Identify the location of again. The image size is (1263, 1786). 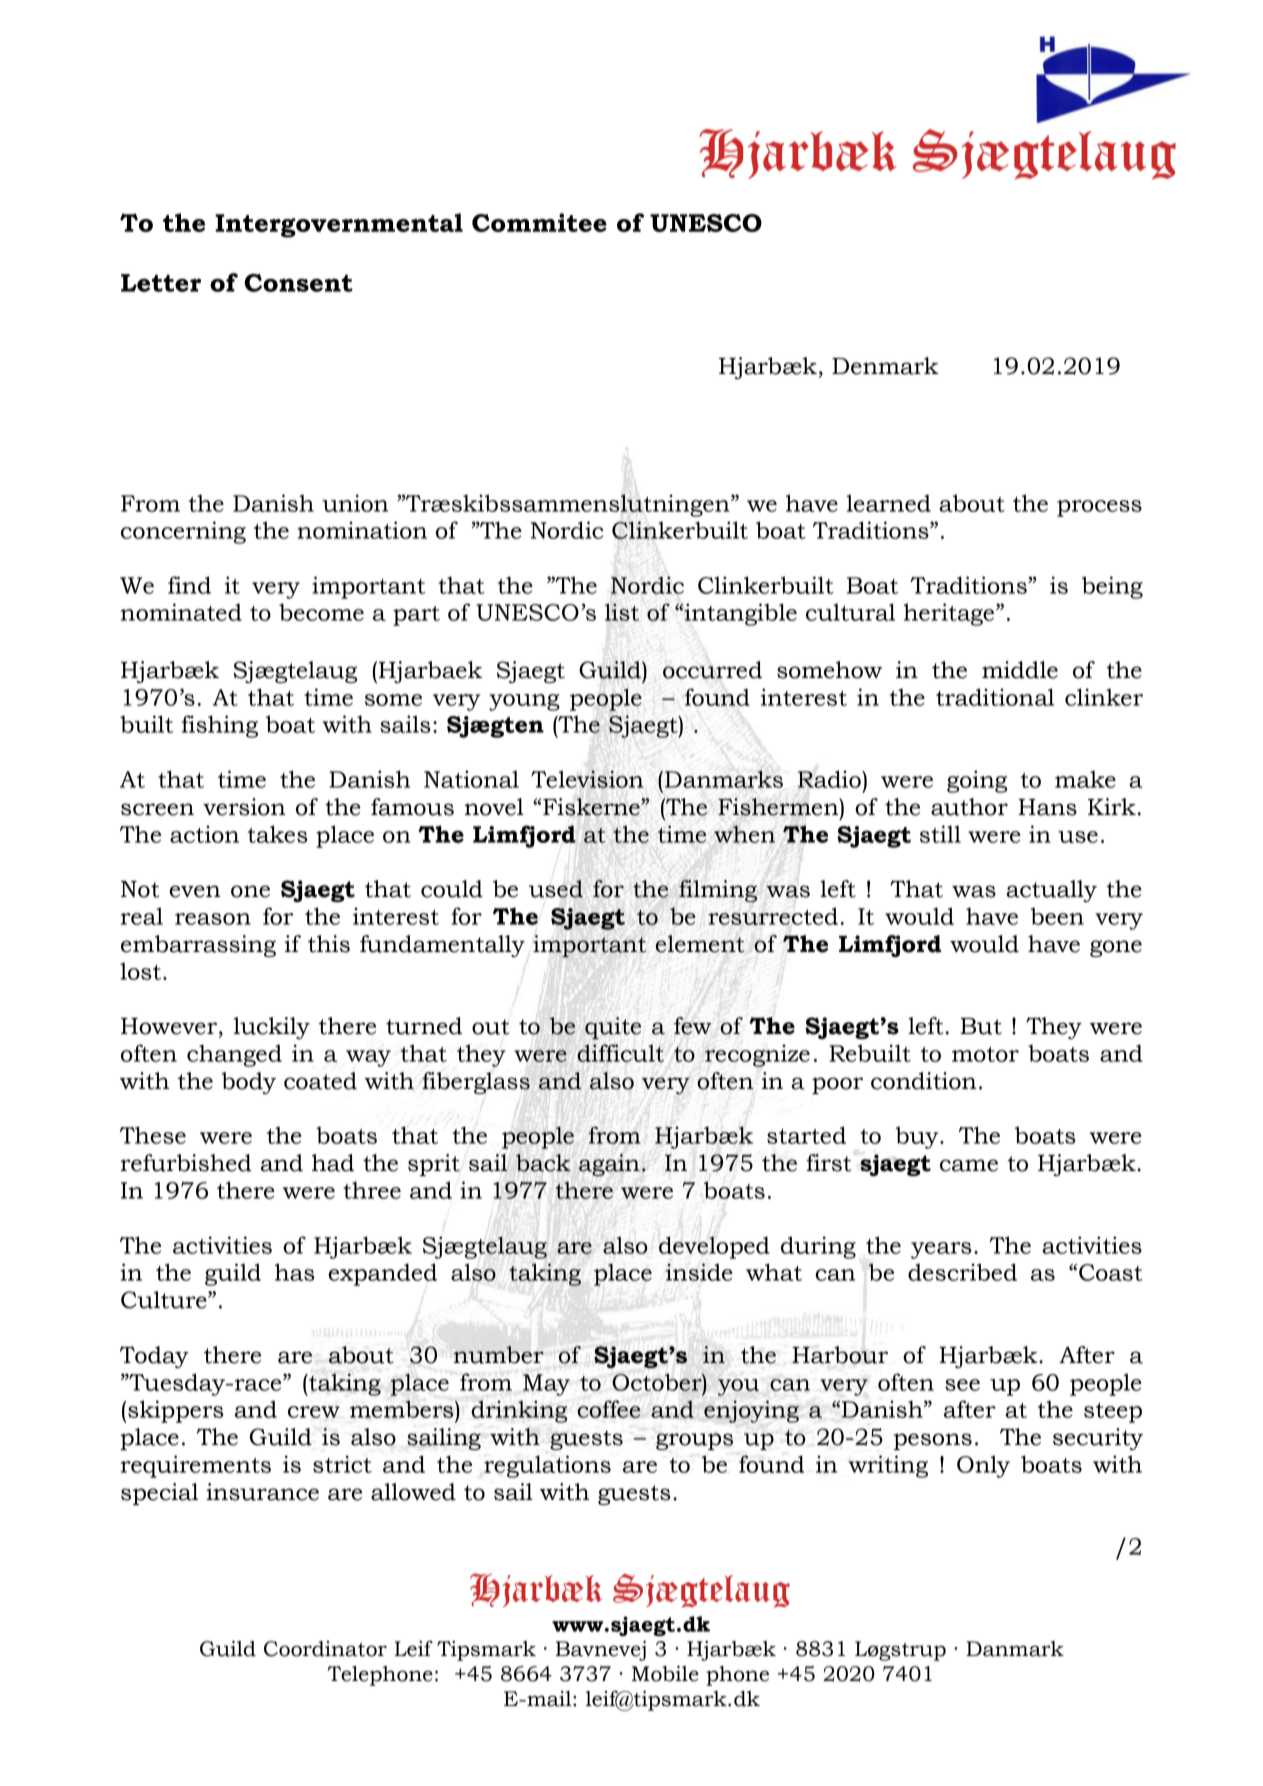
(609, 1165).
